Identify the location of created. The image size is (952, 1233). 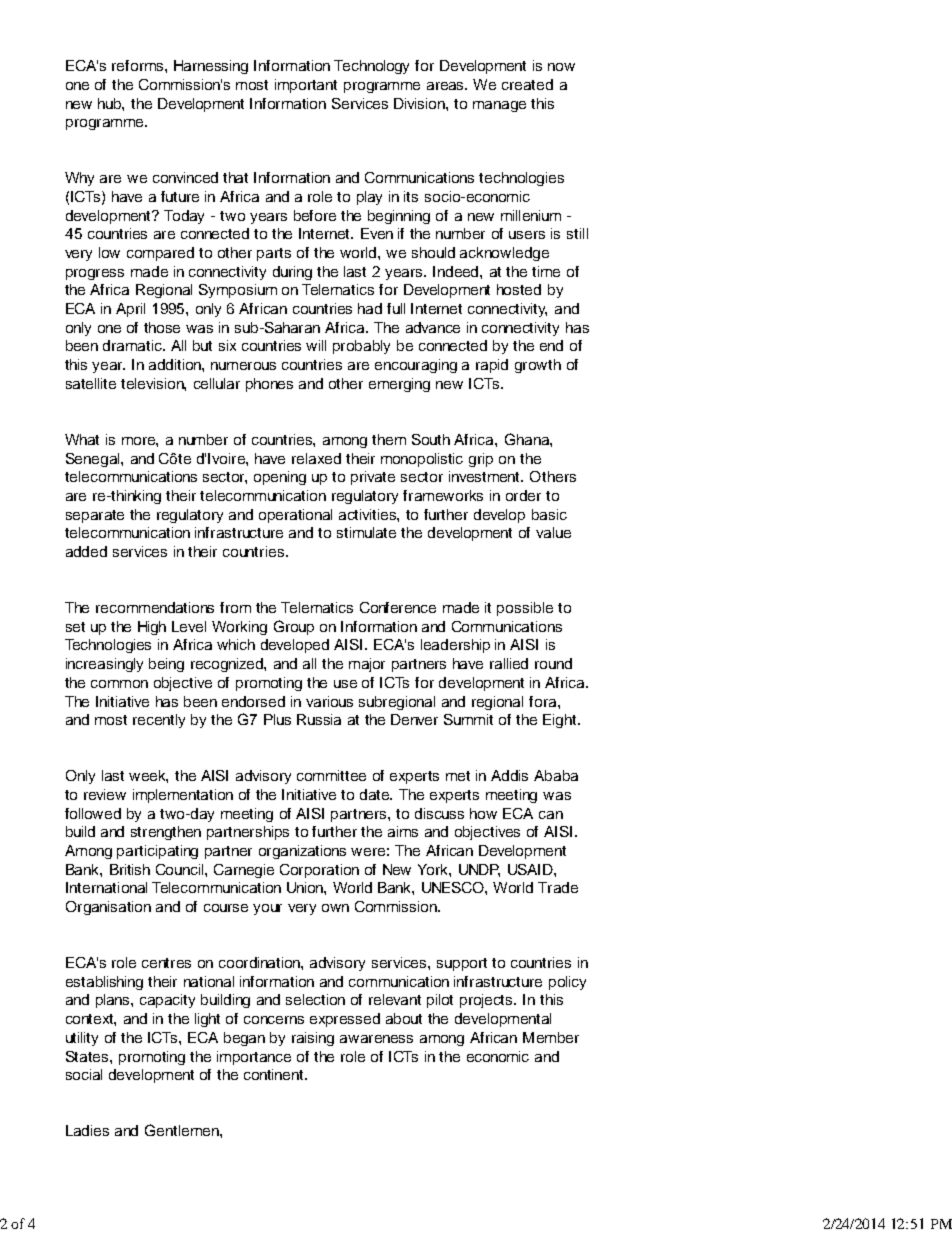
(527, 84).
